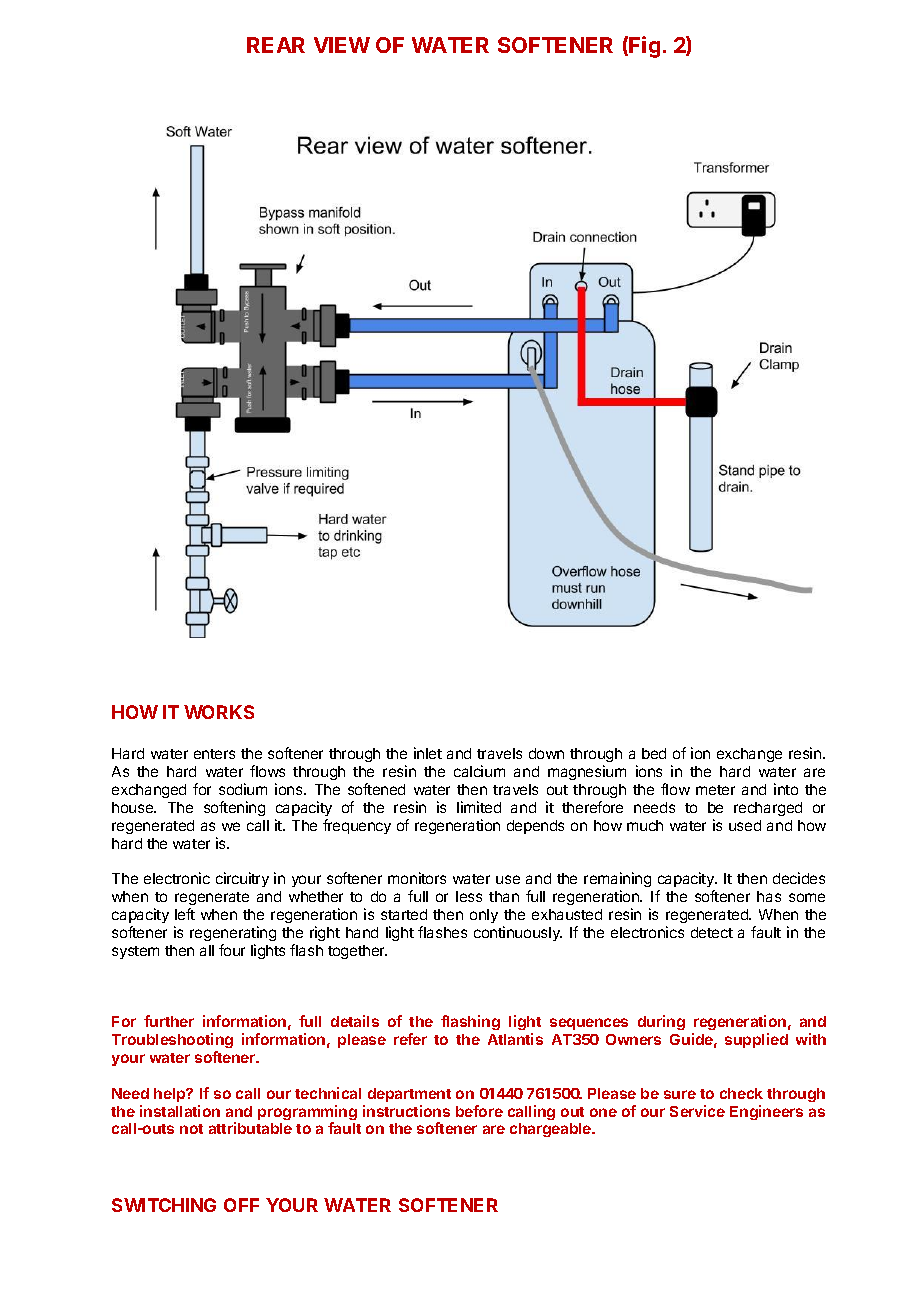  I want to click on REAR, so click(276, 45).
